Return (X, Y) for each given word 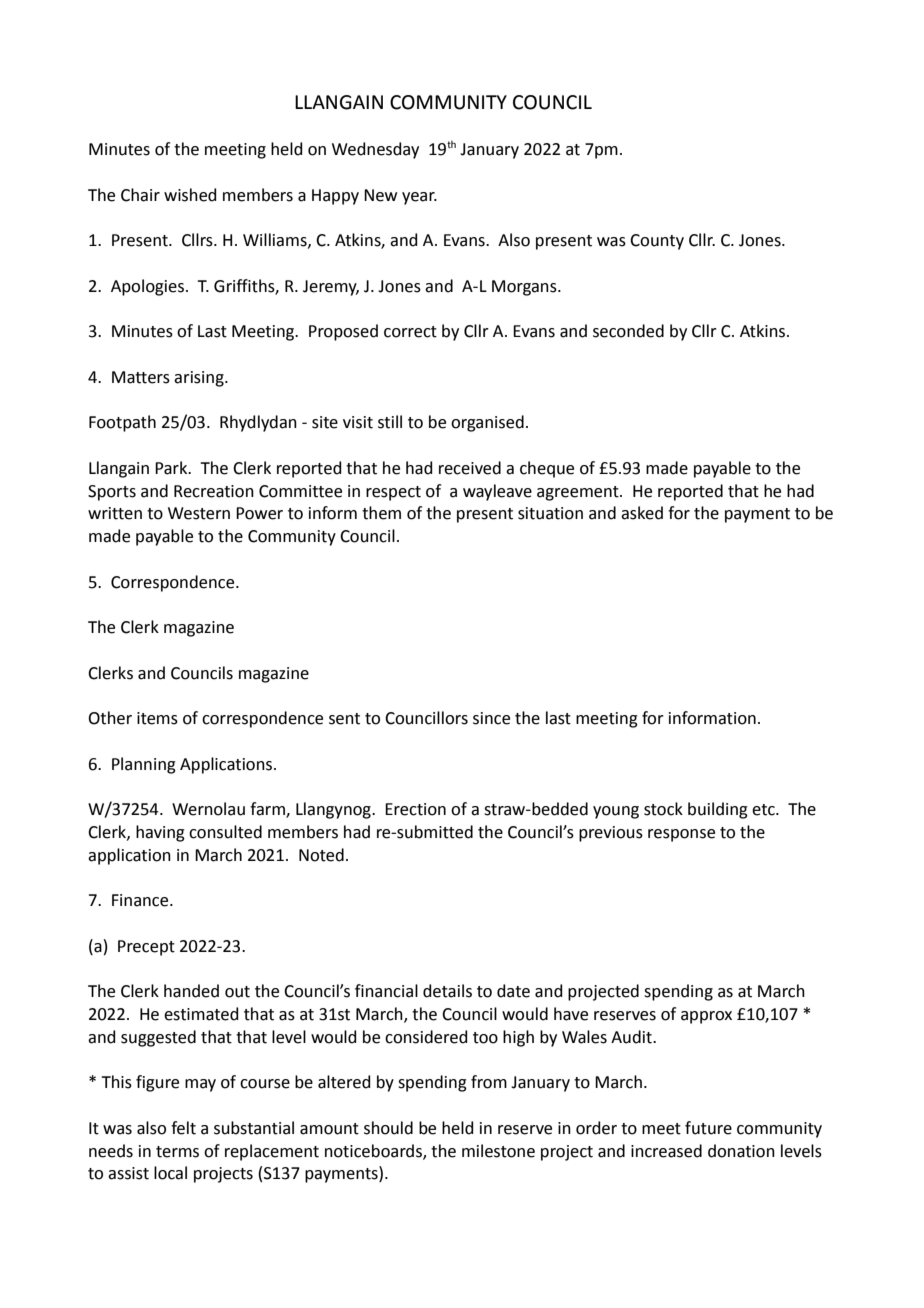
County (657, 242)
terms (177, 1152)
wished (190, 195)
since (491, 718)
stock (663, 809)
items (157, 718)
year (419, 198)
